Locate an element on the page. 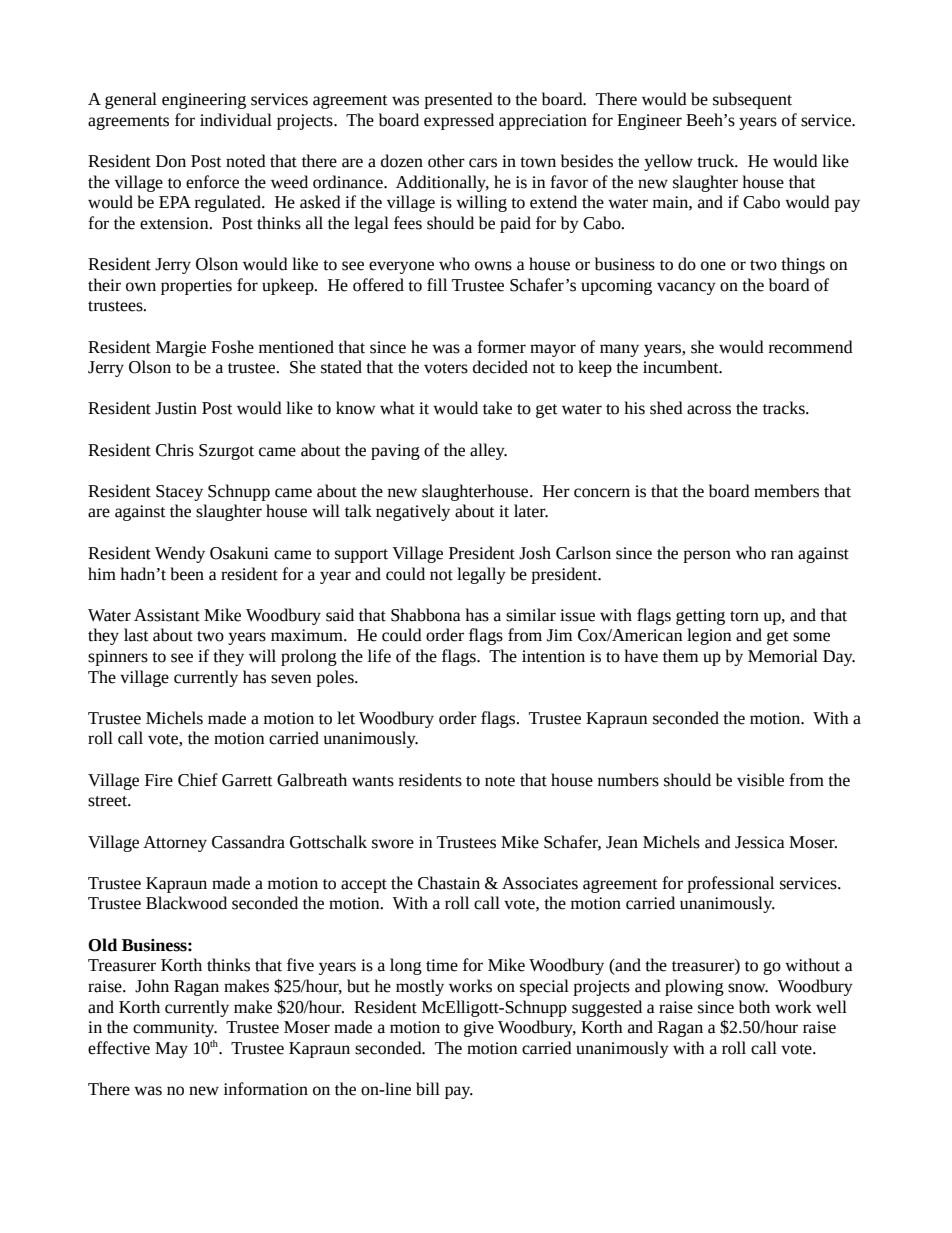  Blackwood is located at coordinates (186, 903).
